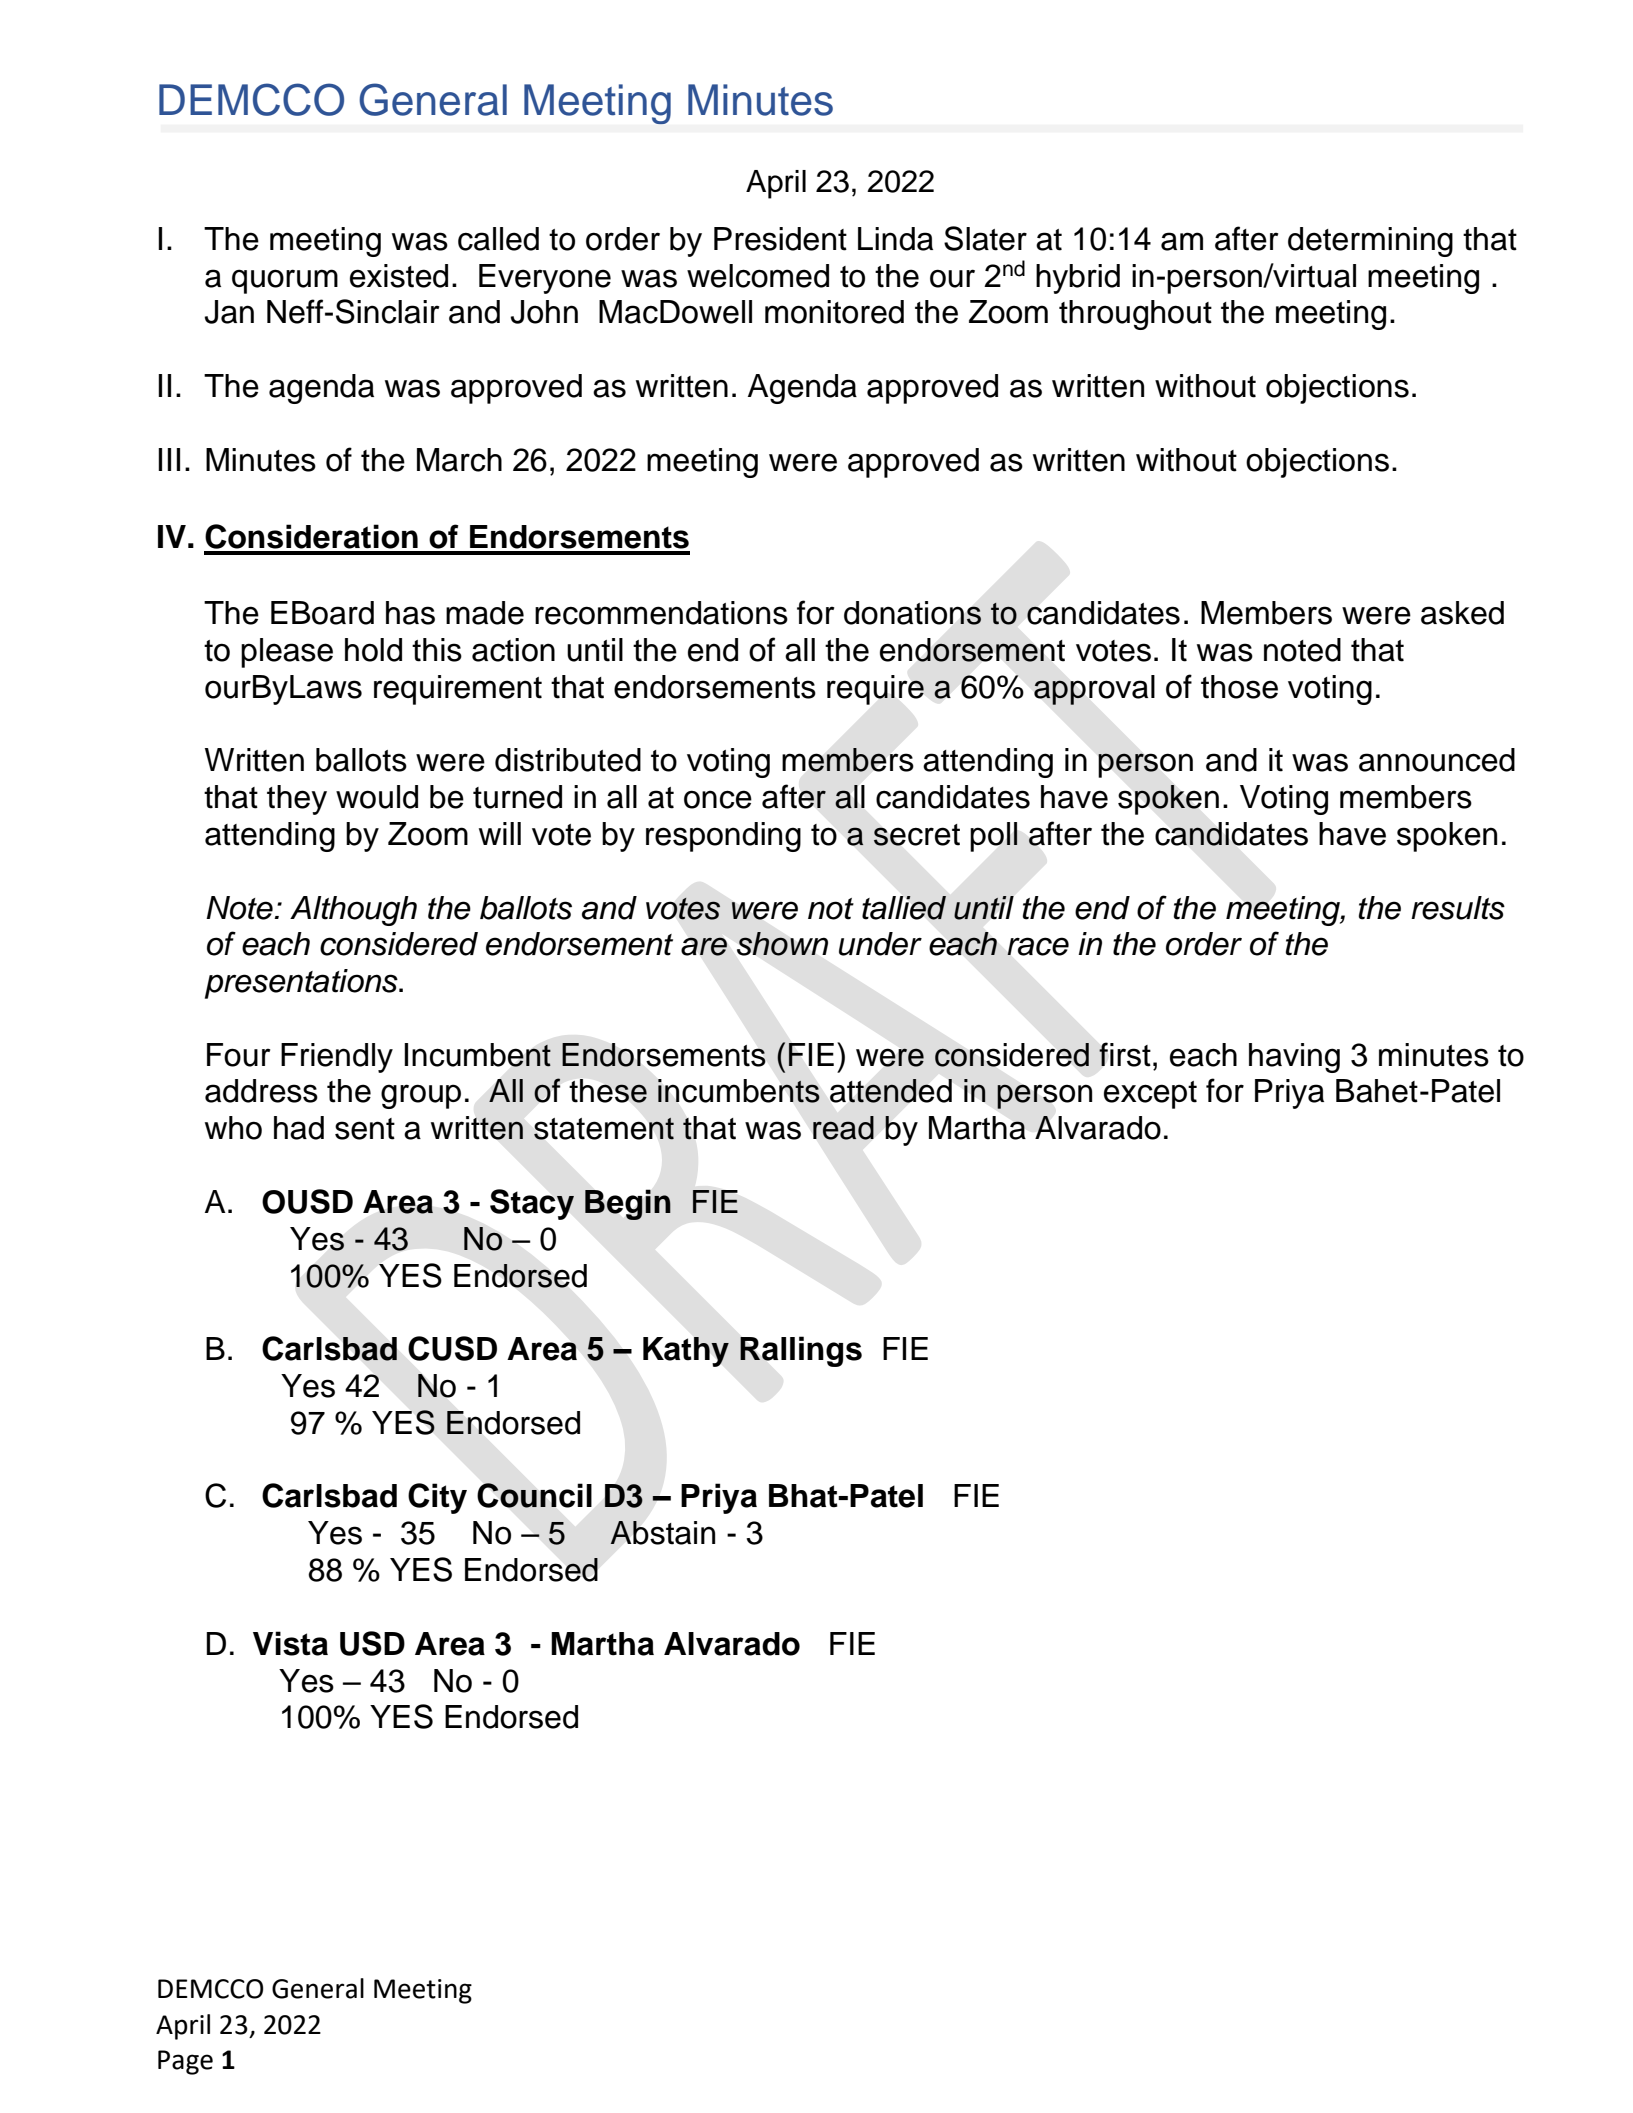 The width and height of the screenshot is (1633, 2113). I want to click on Council, so click(534, 1495).
